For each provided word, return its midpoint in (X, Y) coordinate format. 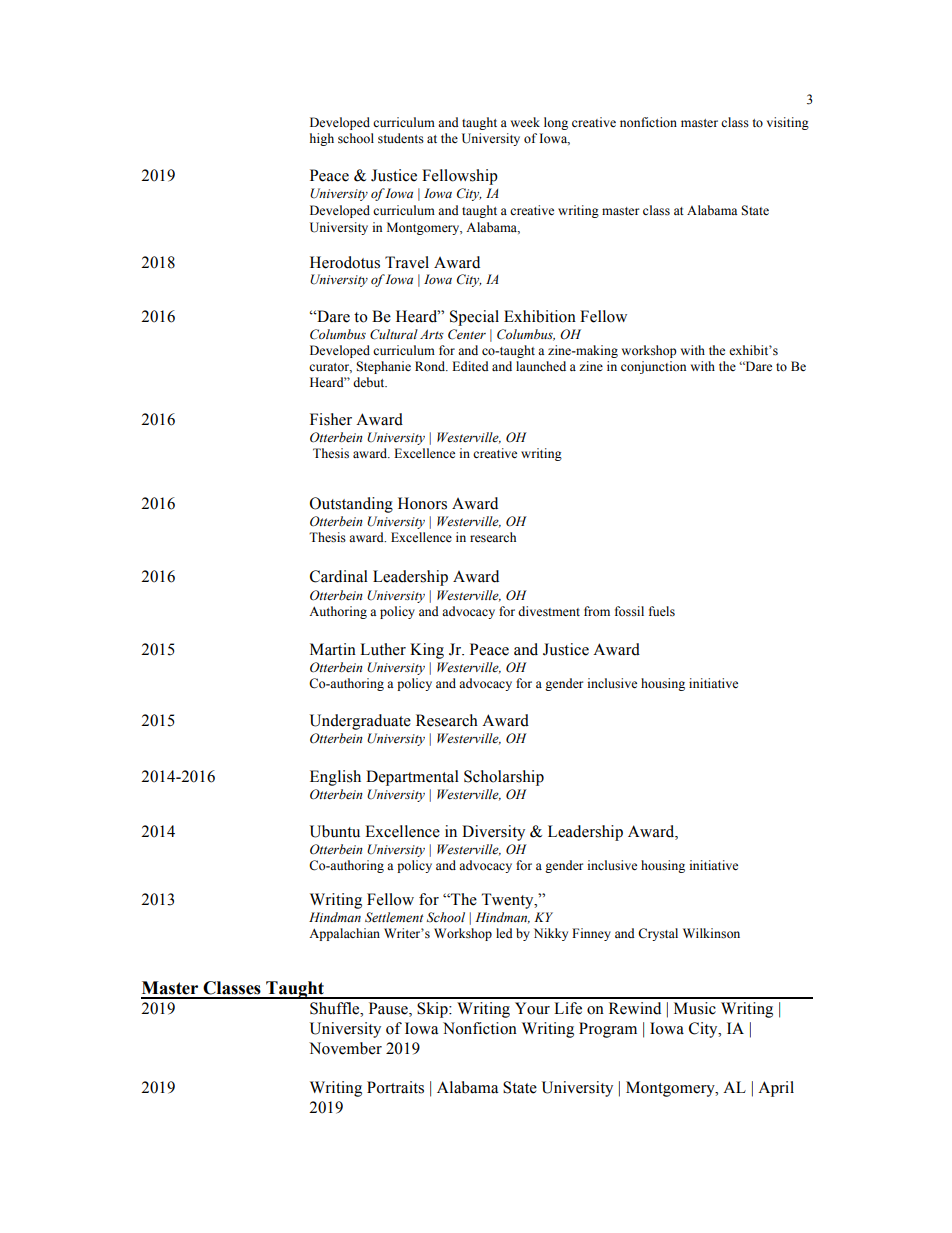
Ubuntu (335, 831)
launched (541, 366)
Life (568, 1008)
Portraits (395, 1087)
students (401, 138)
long (556, 123)
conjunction (653, 367)
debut (370, 382)
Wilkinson (711, 933)
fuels (662, 611)
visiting (788, 123)
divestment (549, 611)
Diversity (493, 833)
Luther (383, 649)
